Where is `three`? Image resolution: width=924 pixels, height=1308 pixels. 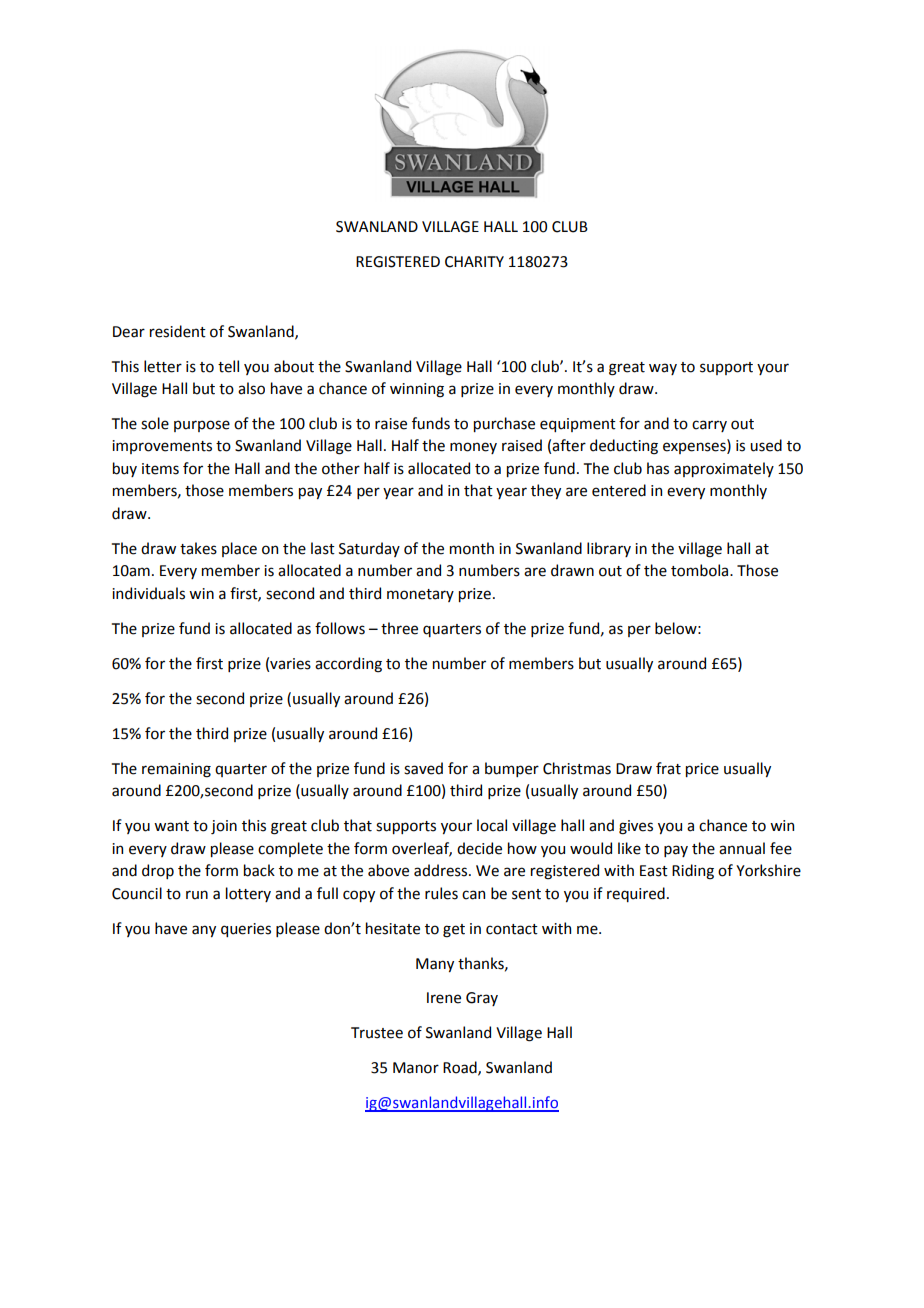 three is located at coordinates (399, 628).
